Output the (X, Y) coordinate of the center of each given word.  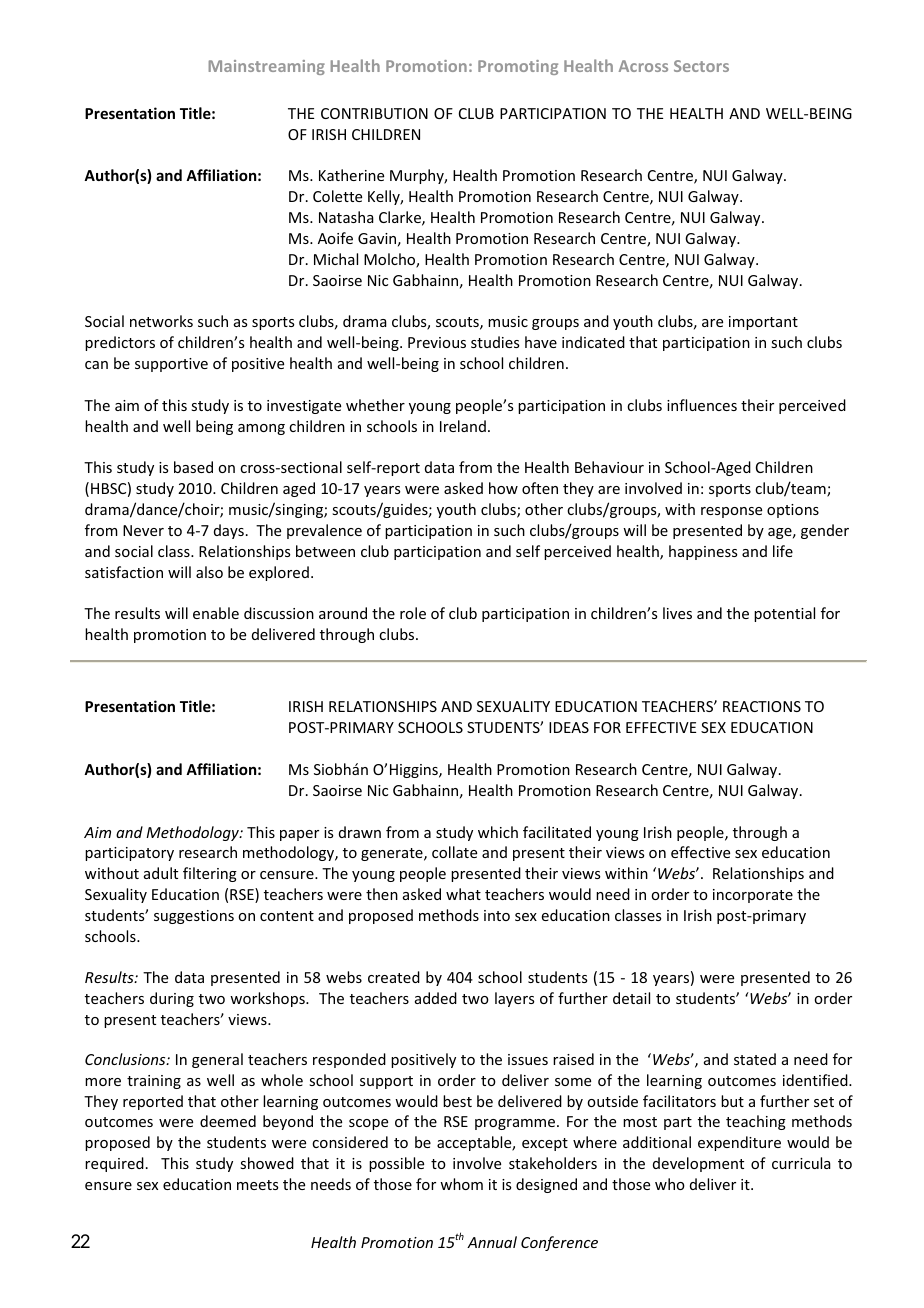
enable (216, 613)
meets (257, 1185)
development (698, 1164)
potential (784, 614)
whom (461, 1184)
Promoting (518, 67)
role (413, 613)
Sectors (701, 66)
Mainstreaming (267, 67)
